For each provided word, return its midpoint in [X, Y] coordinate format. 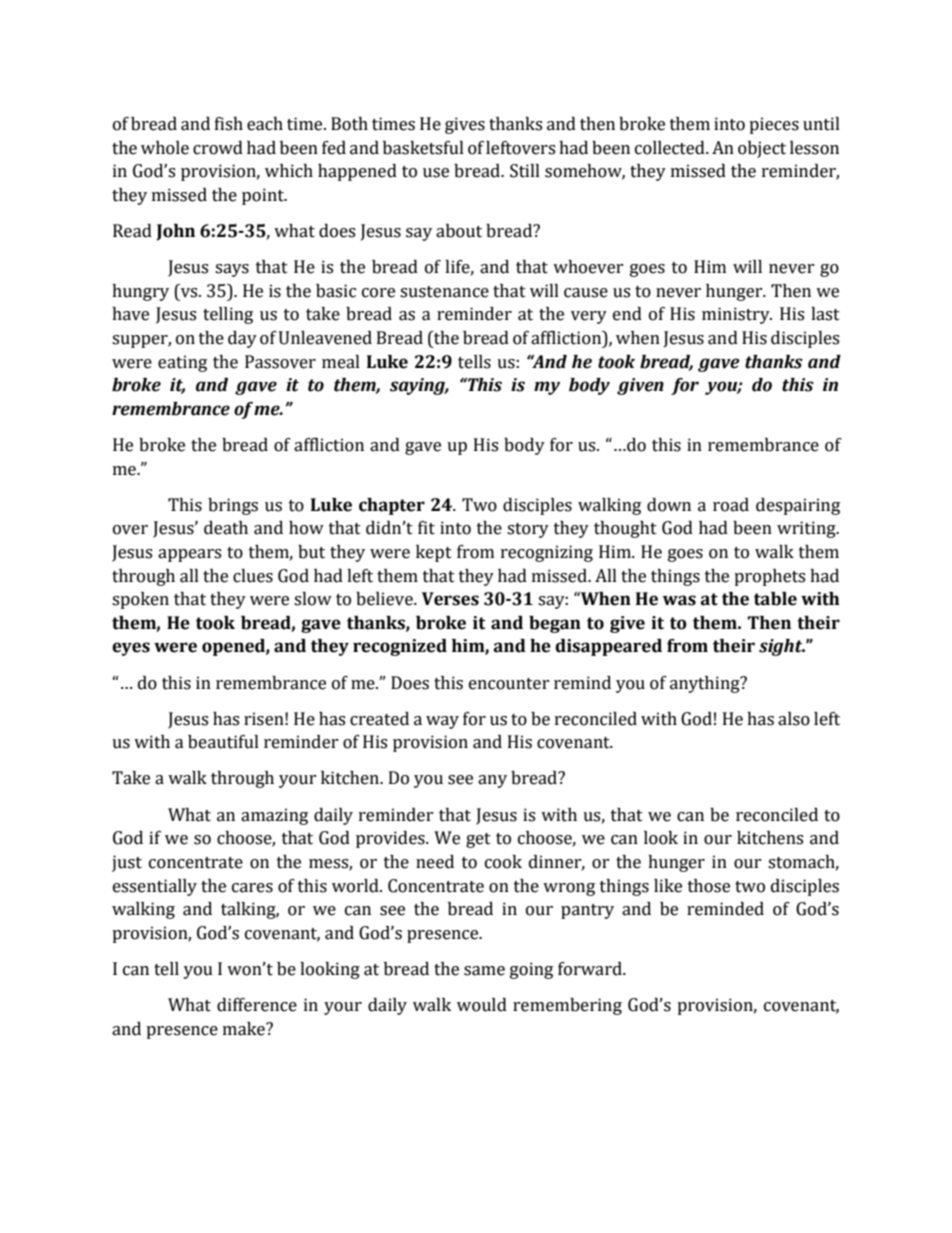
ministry [737, 315]
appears [189, 555]
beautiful [223, 742]
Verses [450, 599]
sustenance [444, 292]
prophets [769, 577]
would [482, 1005]
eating [182, 363]
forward [591, 969]
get [478, 840]
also [794, 719]
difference [257, 1005]
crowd [218, 148]
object [762, 149]
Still [525, 171]
